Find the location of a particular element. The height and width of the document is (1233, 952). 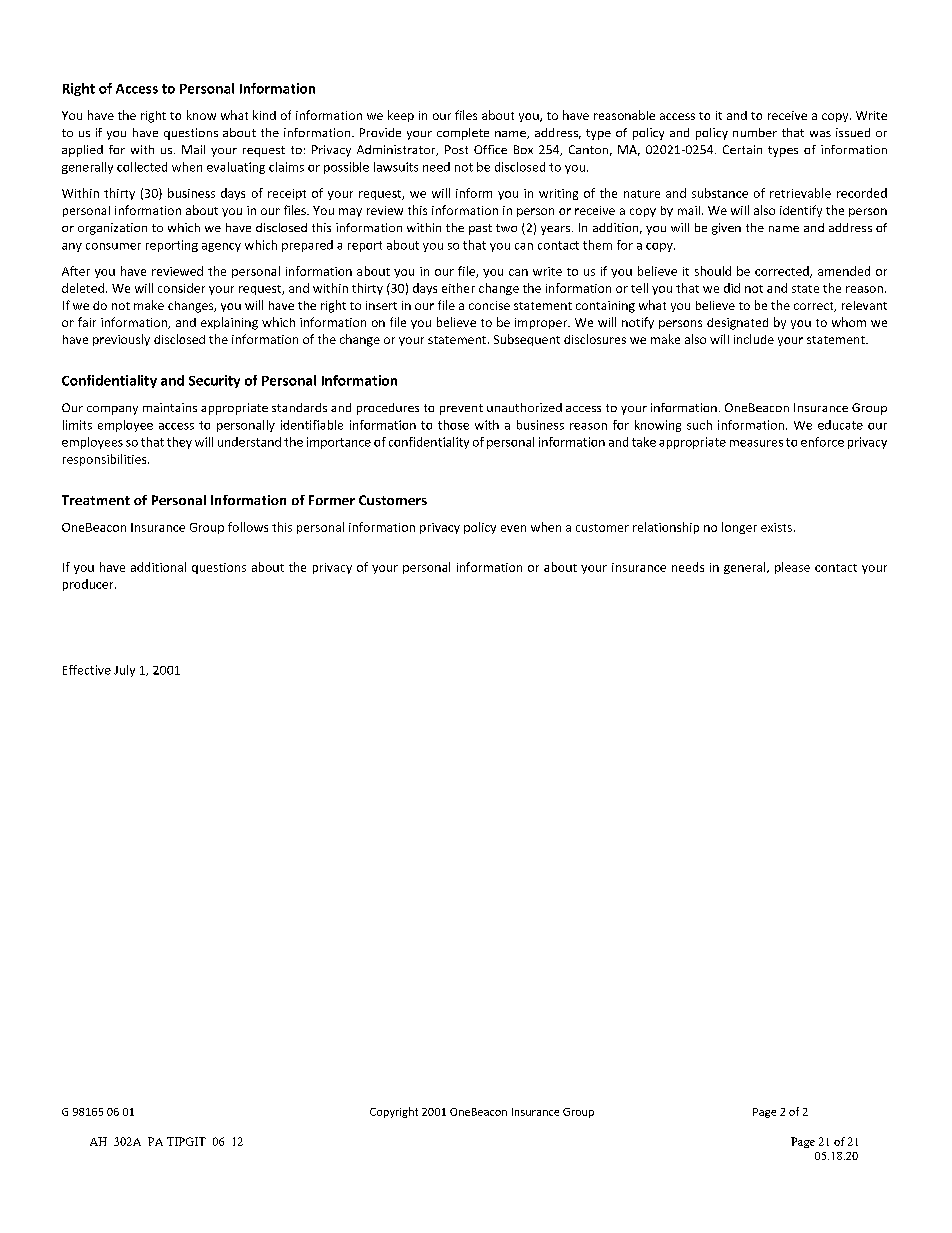

measures is located at coordinates (756, 443).
